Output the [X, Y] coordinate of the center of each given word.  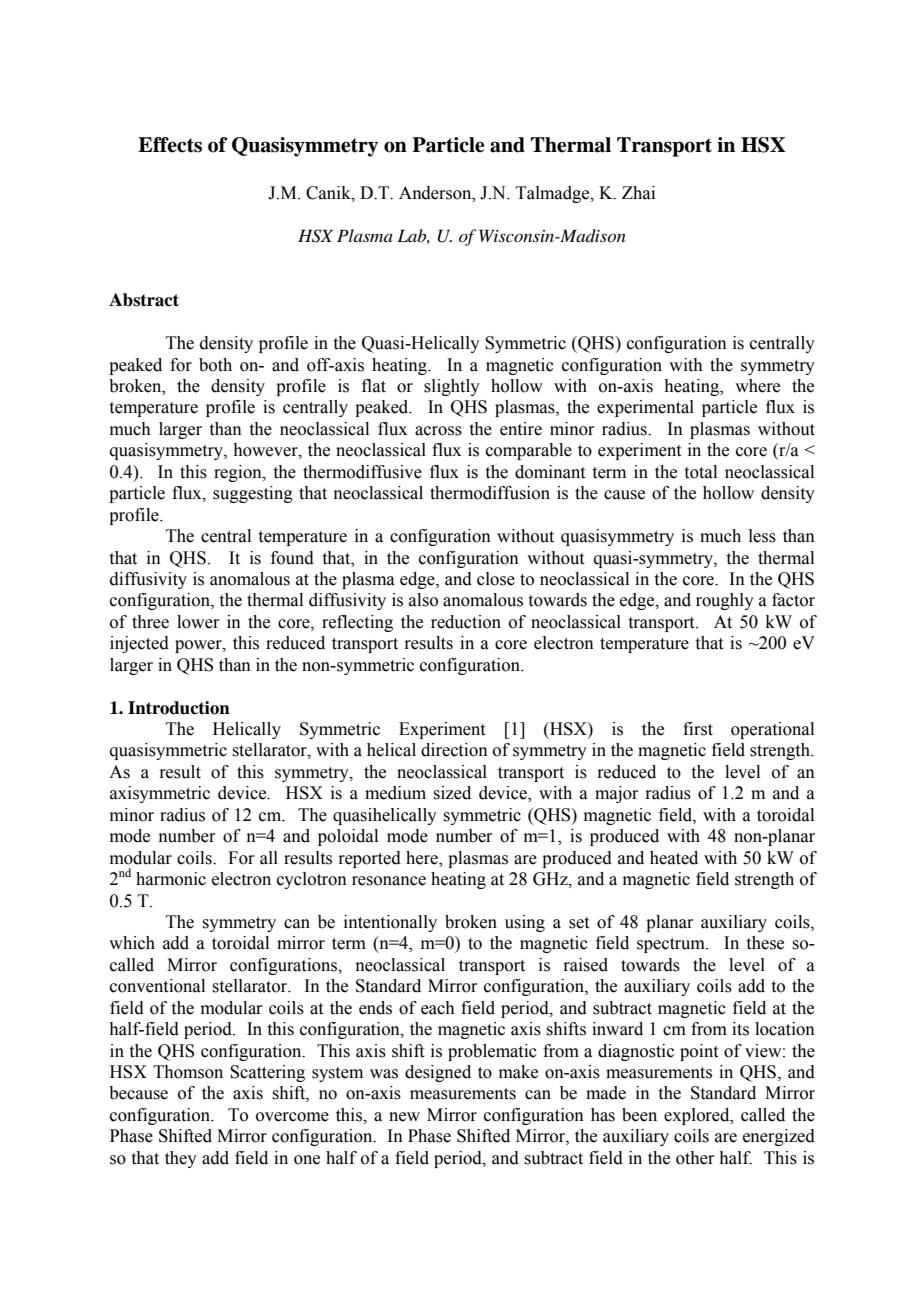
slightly [452, 387]
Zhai [638, 193]
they [181, 1159]
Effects [170, 145]
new [404, 1117]
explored [698, 1116]
